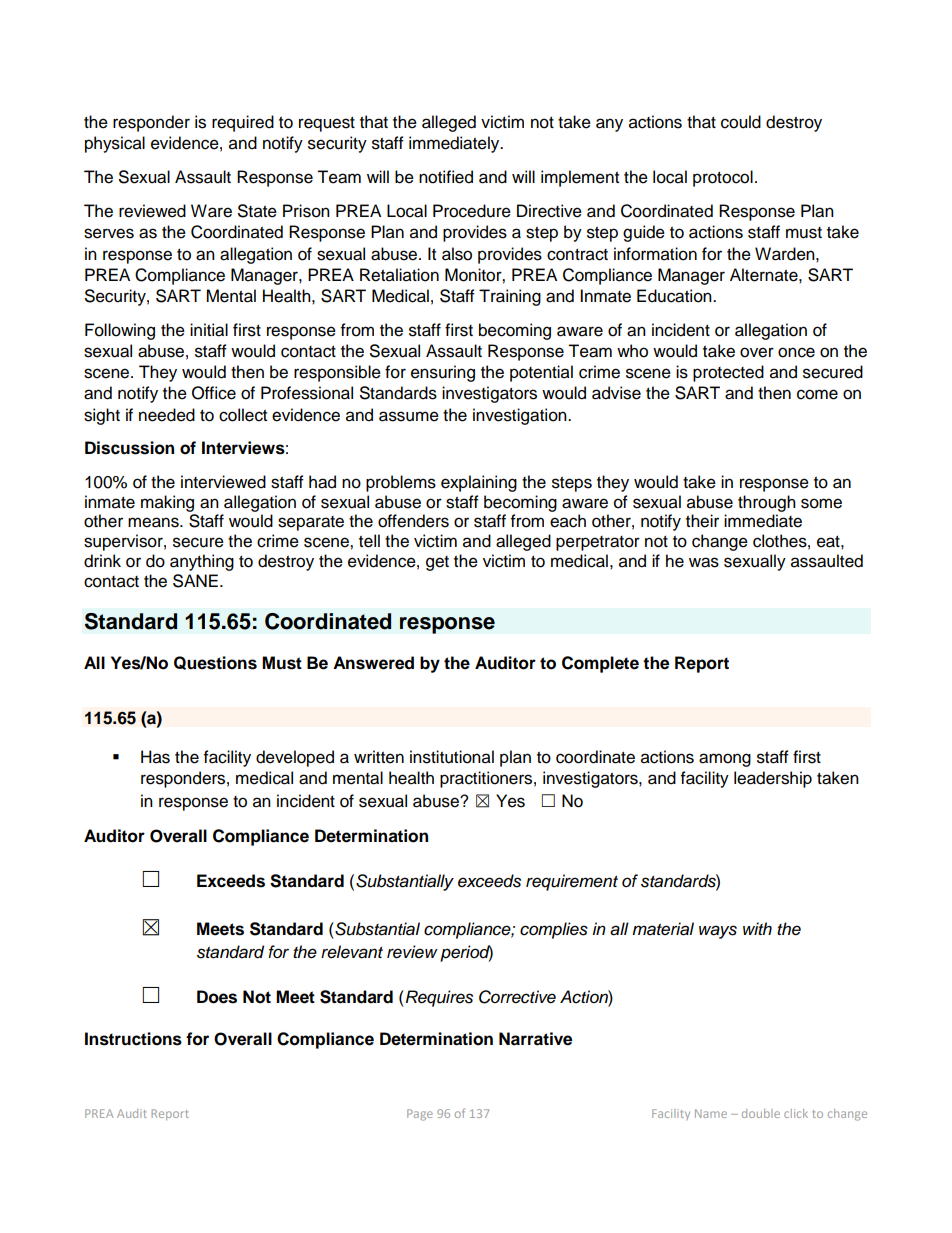 This screenshot has width=952, height=1233. Describe the element at coordinates (443, 373) in the screenshot. I see `ensuring` at that location.
